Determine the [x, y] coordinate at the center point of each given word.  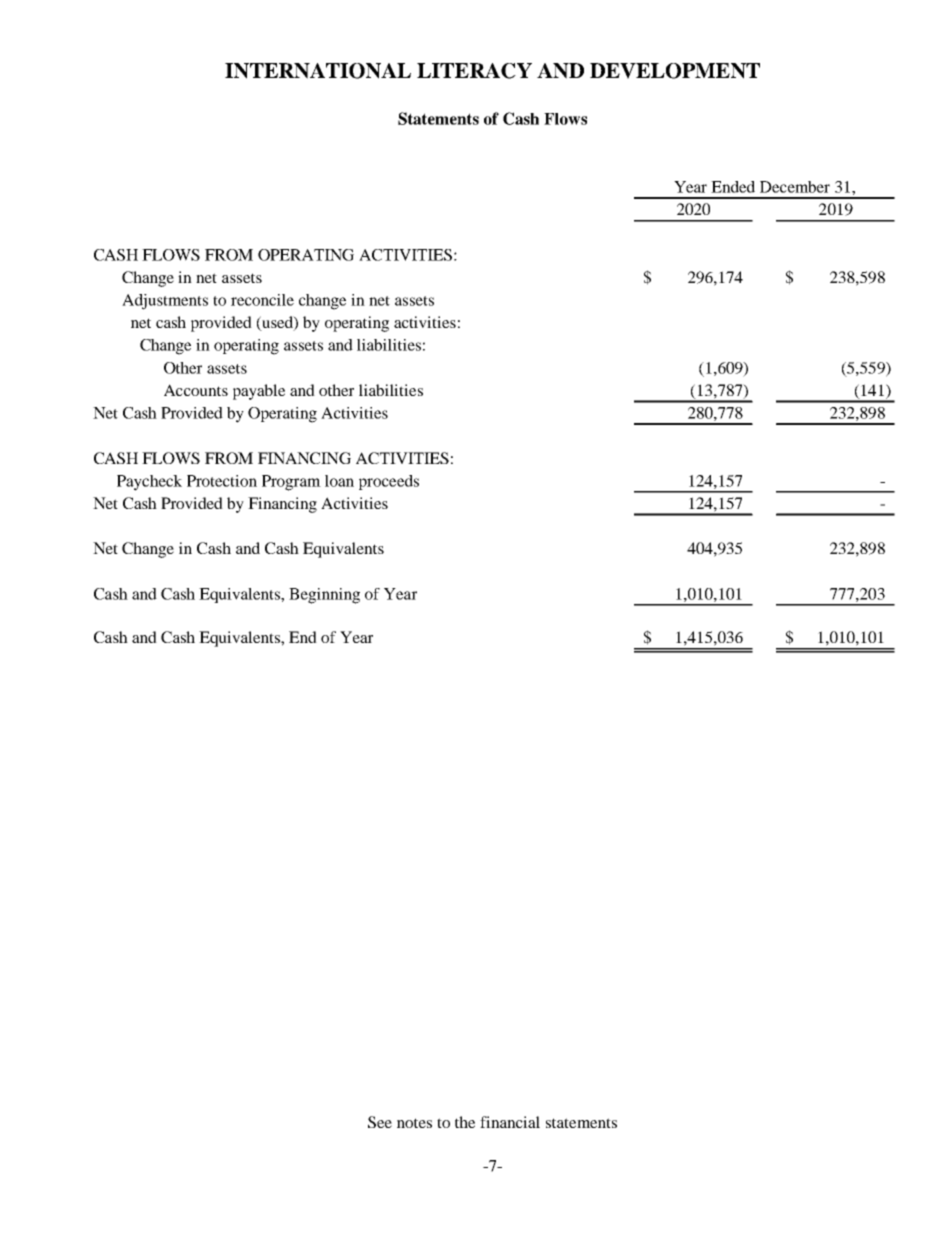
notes [414, 1123]
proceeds [389, 482]
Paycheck [149, 483]
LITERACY [474, 71]
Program [291, 483]
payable [259, 392]
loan [339, 481]
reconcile [262, 300]
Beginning [324, 596]
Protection [222, 481]
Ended [733, 187]
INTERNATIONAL [318, 71]
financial [510, 1122]
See [380, 1122]
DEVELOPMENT [675, 71]
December [795, 187]
